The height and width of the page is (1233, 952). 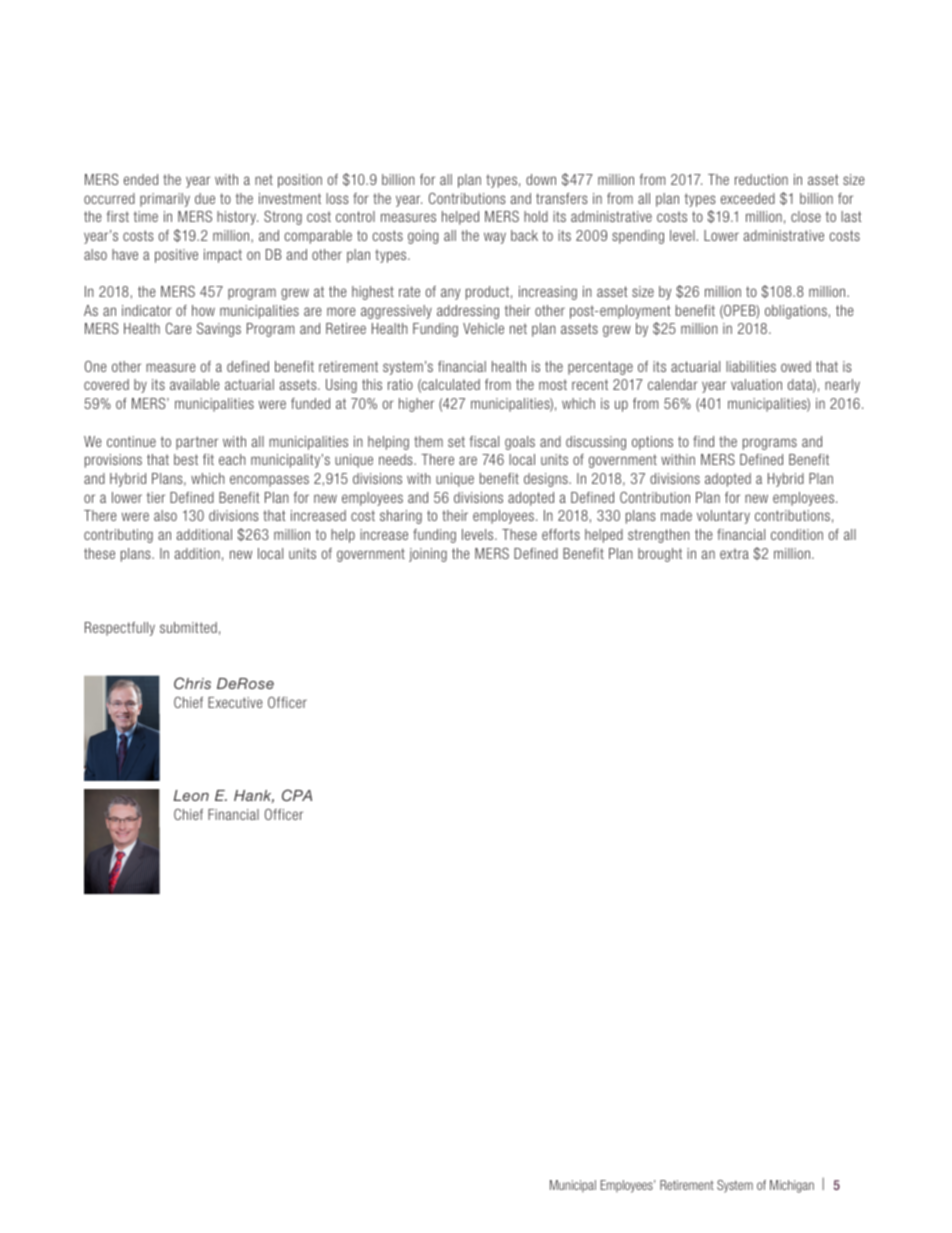 What do you see at coordinates (156, 497) in the page?
I see `tier` at bounding box center [156, 497].
